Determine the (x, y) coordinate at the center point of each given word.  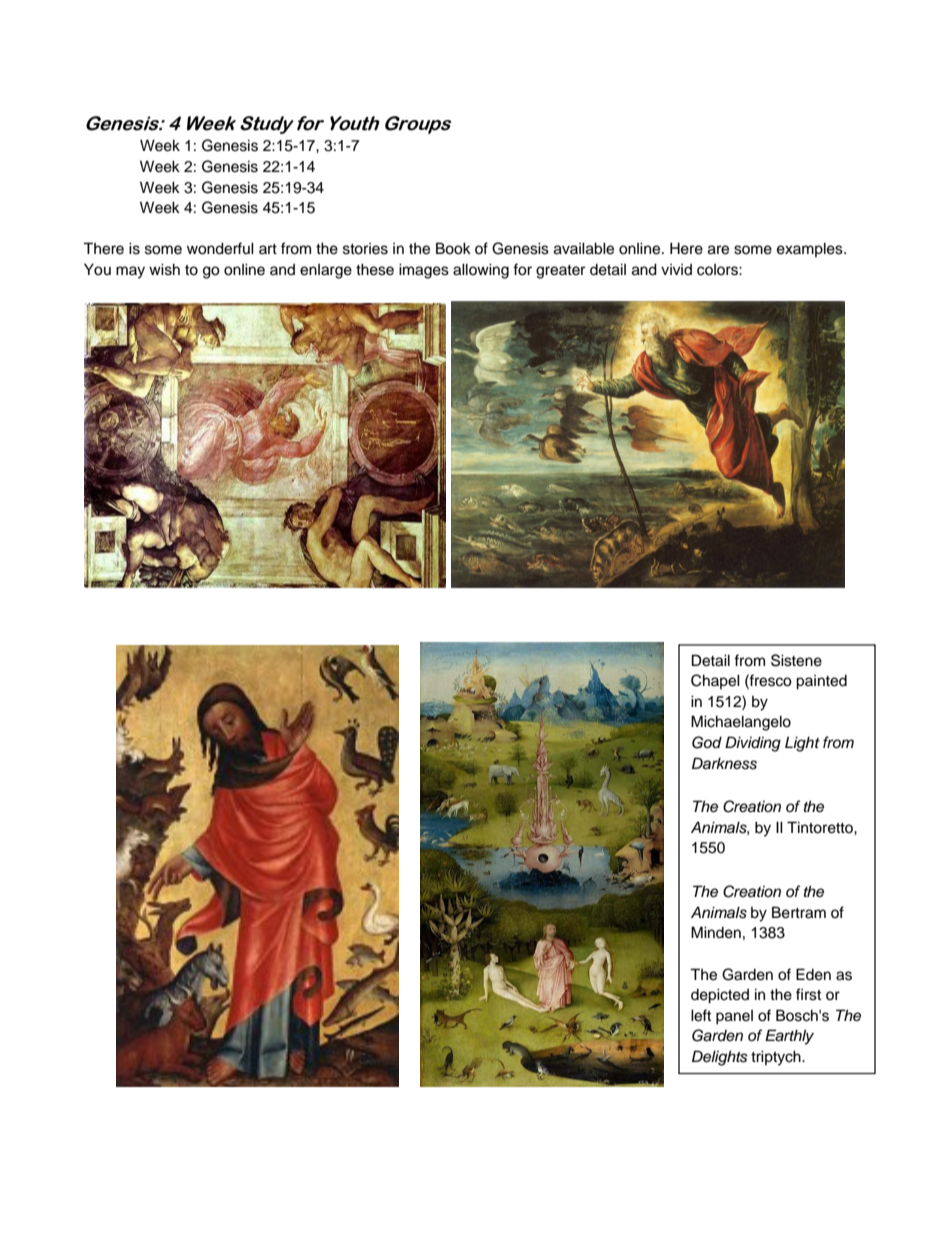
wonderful (220, 248)
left (701, 1015)
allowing (481, 271)
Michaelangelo (741, 723)
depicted (720, 996)
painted (821, 682)
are (718, 250)
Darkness (724, 763)
